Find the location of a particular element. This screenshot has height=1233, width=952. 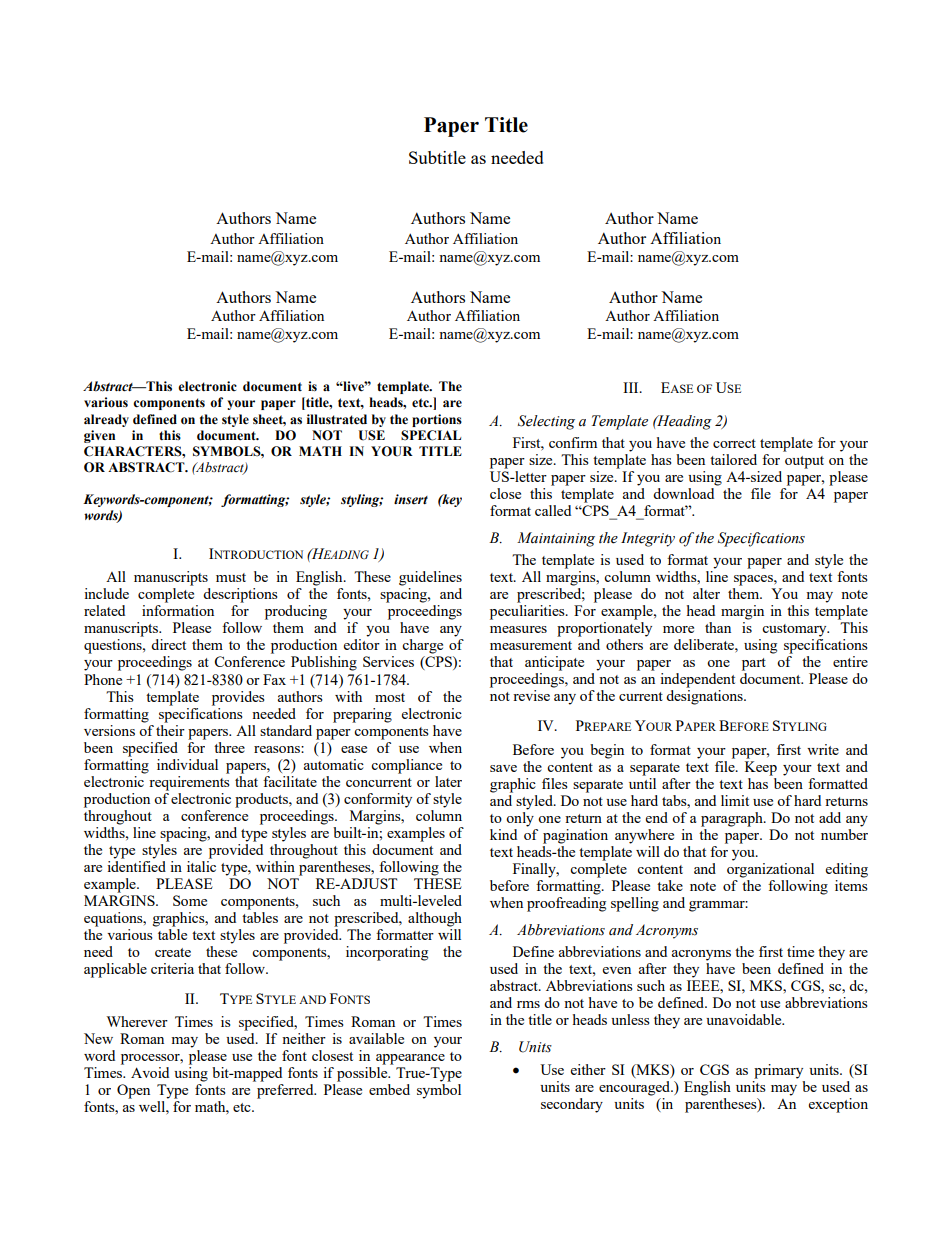

correct is located at coordinates (734, 443).
